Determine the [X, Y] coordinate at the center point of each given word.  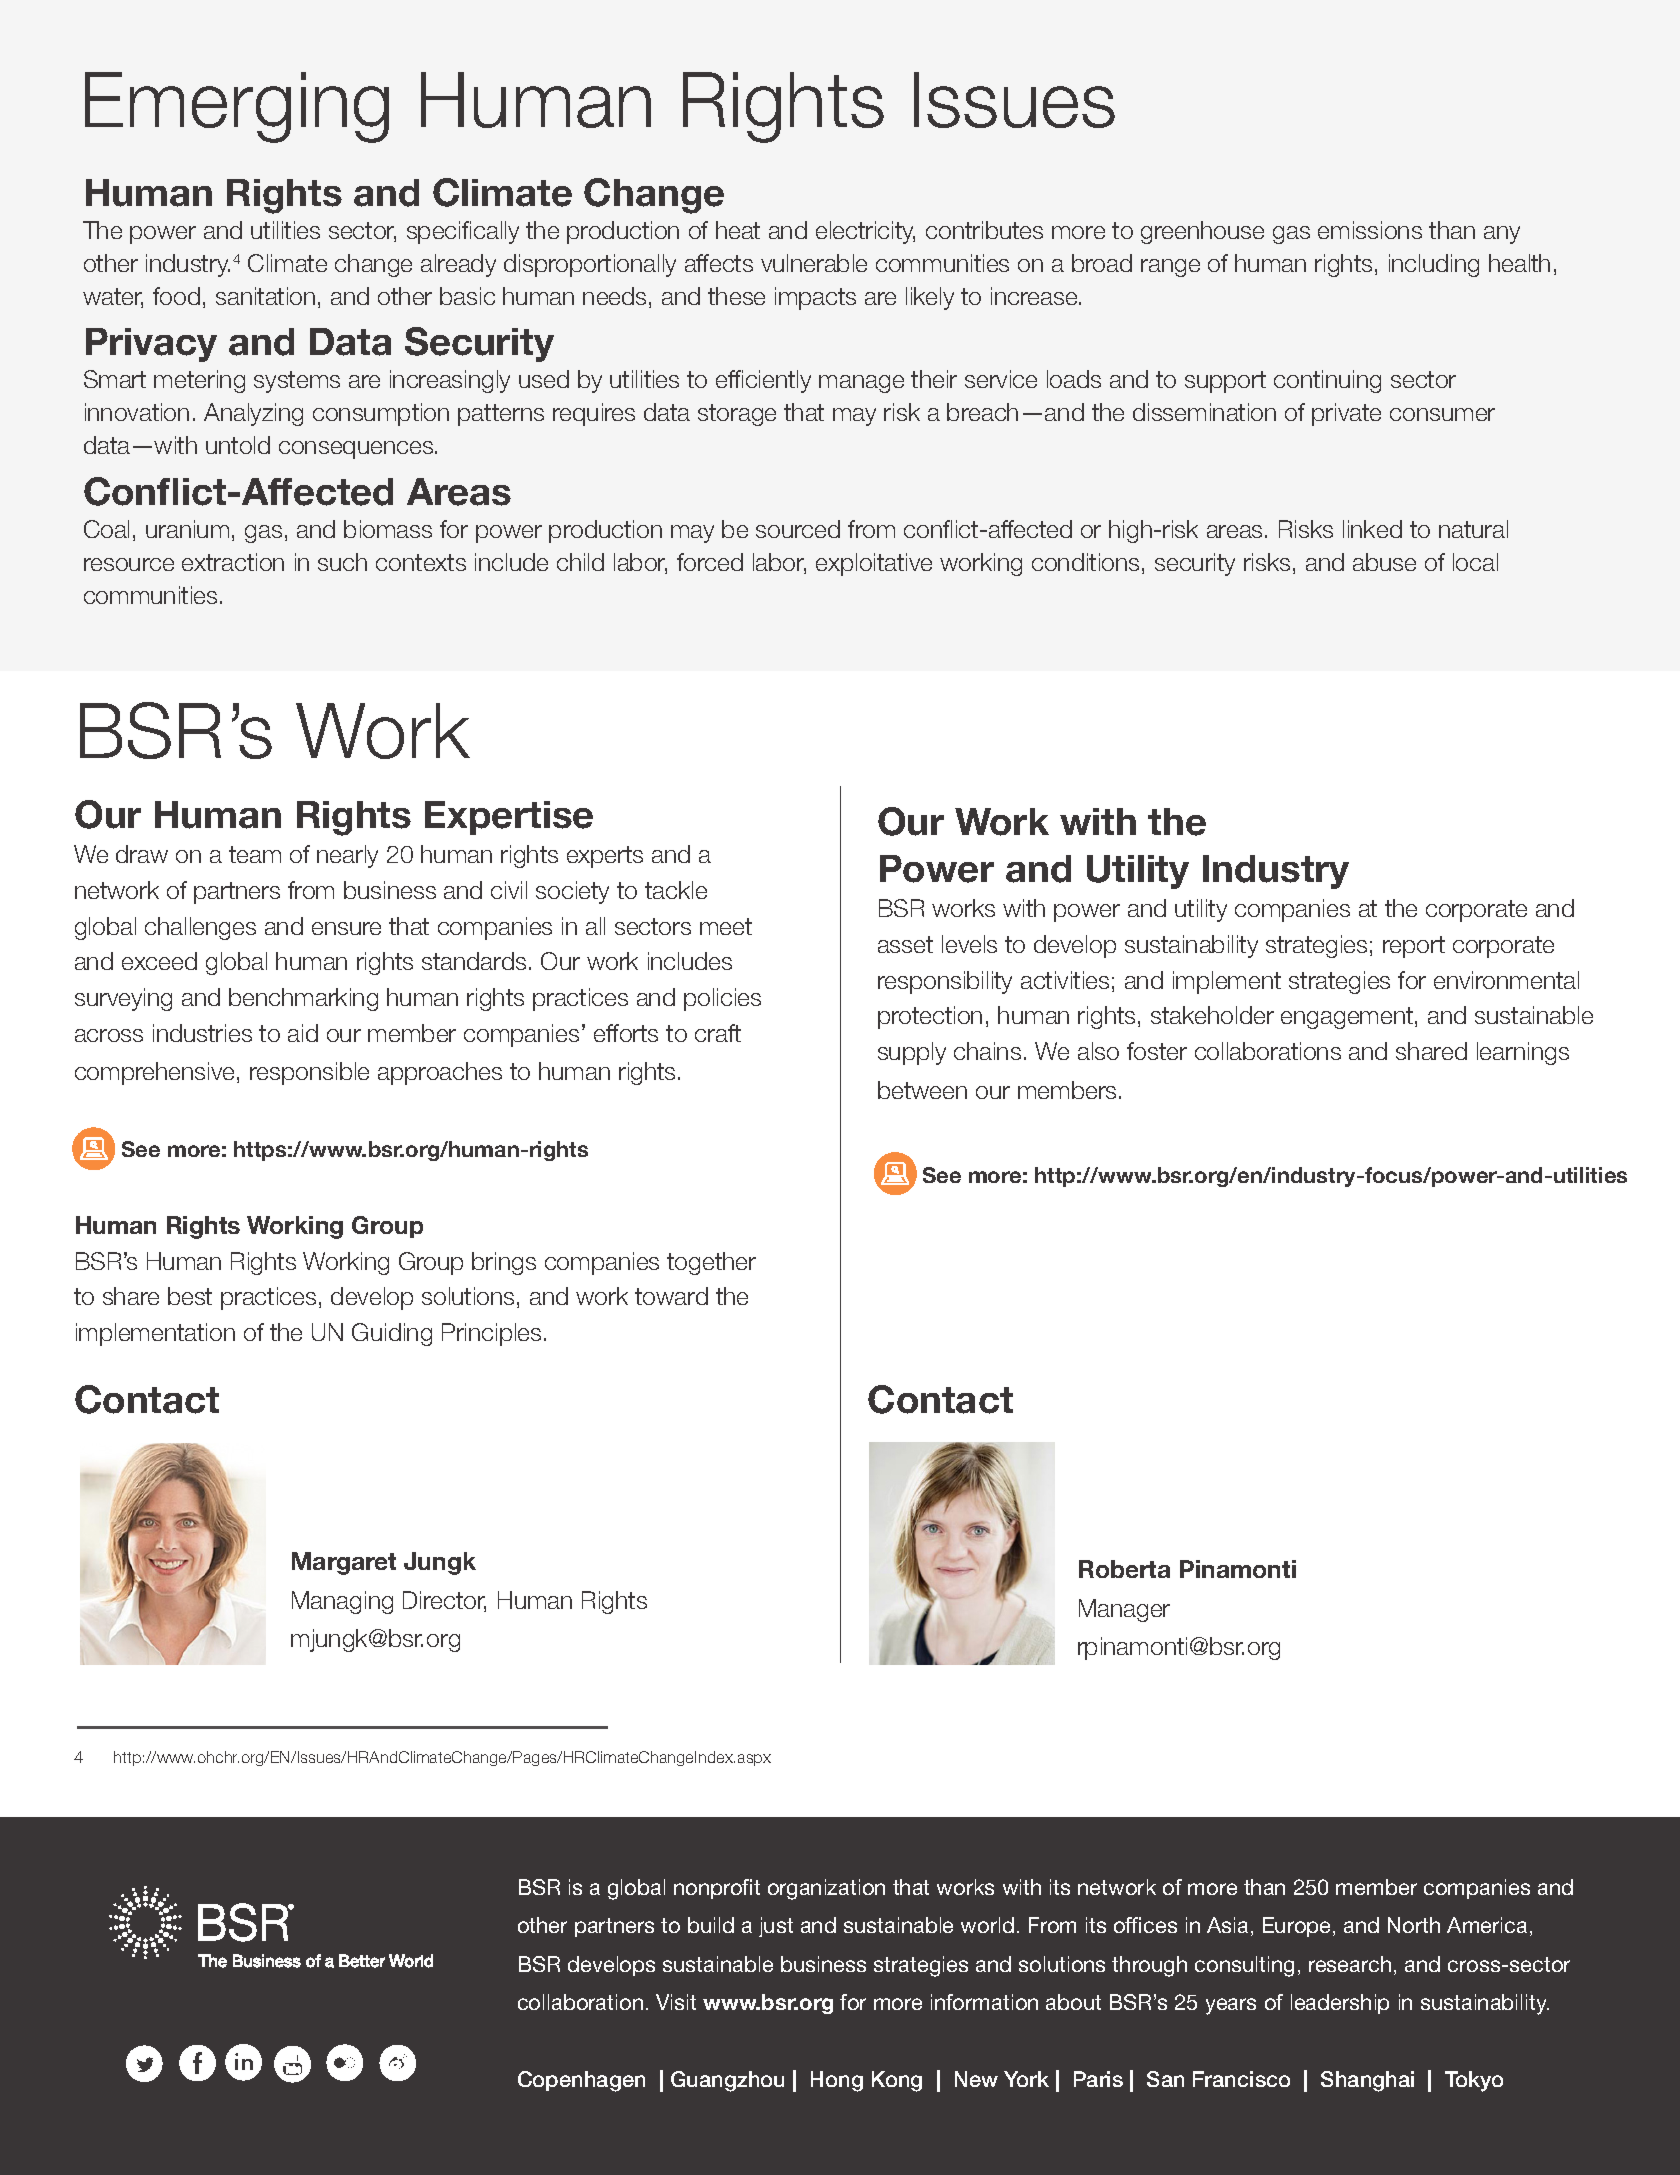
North [1414, 1925]
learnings [1523, 1053]
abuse [1384, 562]
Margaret [344, 1563]
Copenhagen [581, 2081]
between [922, 1090]
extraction [233, 562]
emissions [1370, 230]
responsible [309, 1073]
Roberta [1124, 1569]
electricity [865, 232]
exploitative [874, 564]
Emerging [237, 107]
